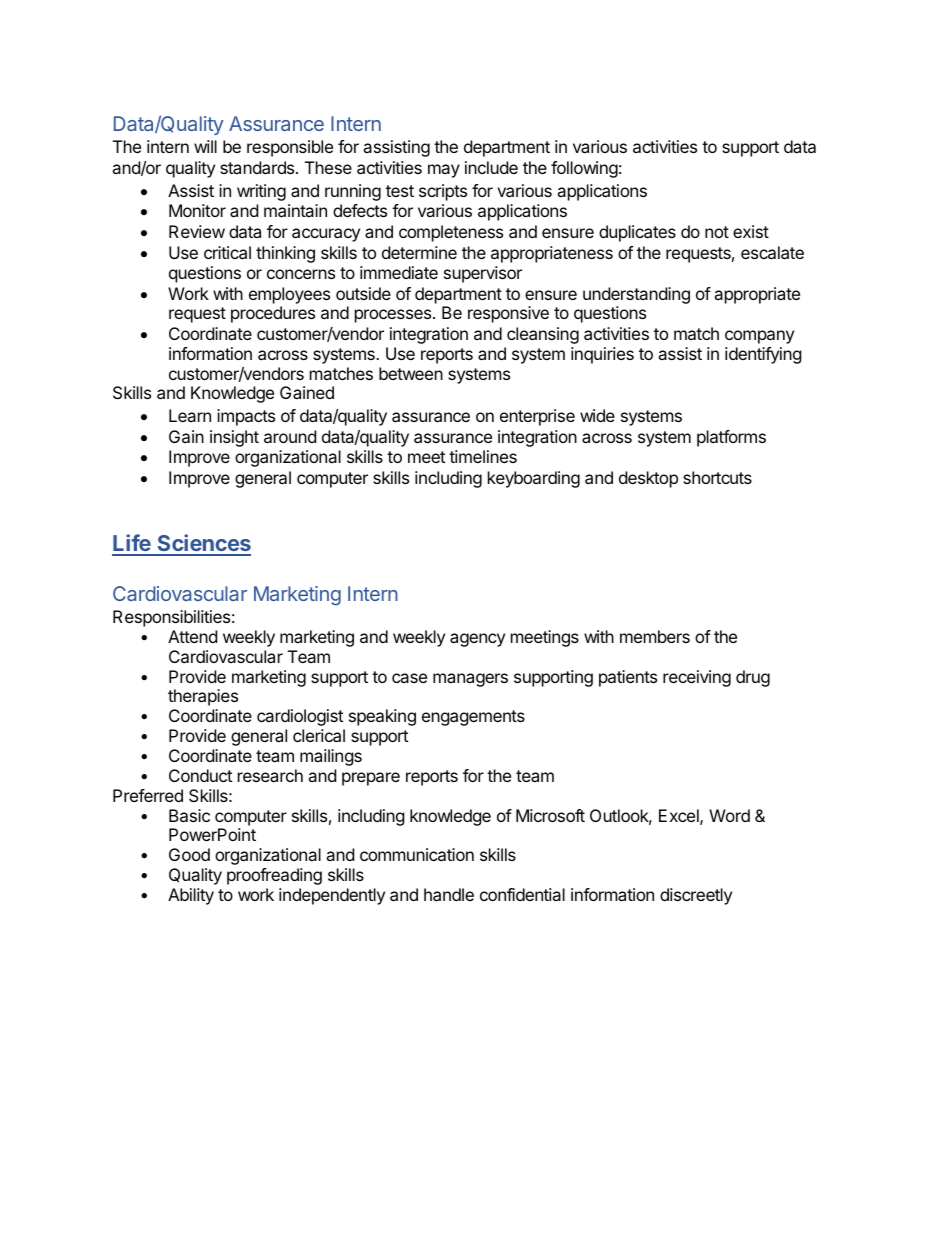  What do you see at coordinates (258, 167) in the document?
I see `standards` at bounding box center [258, 167].
